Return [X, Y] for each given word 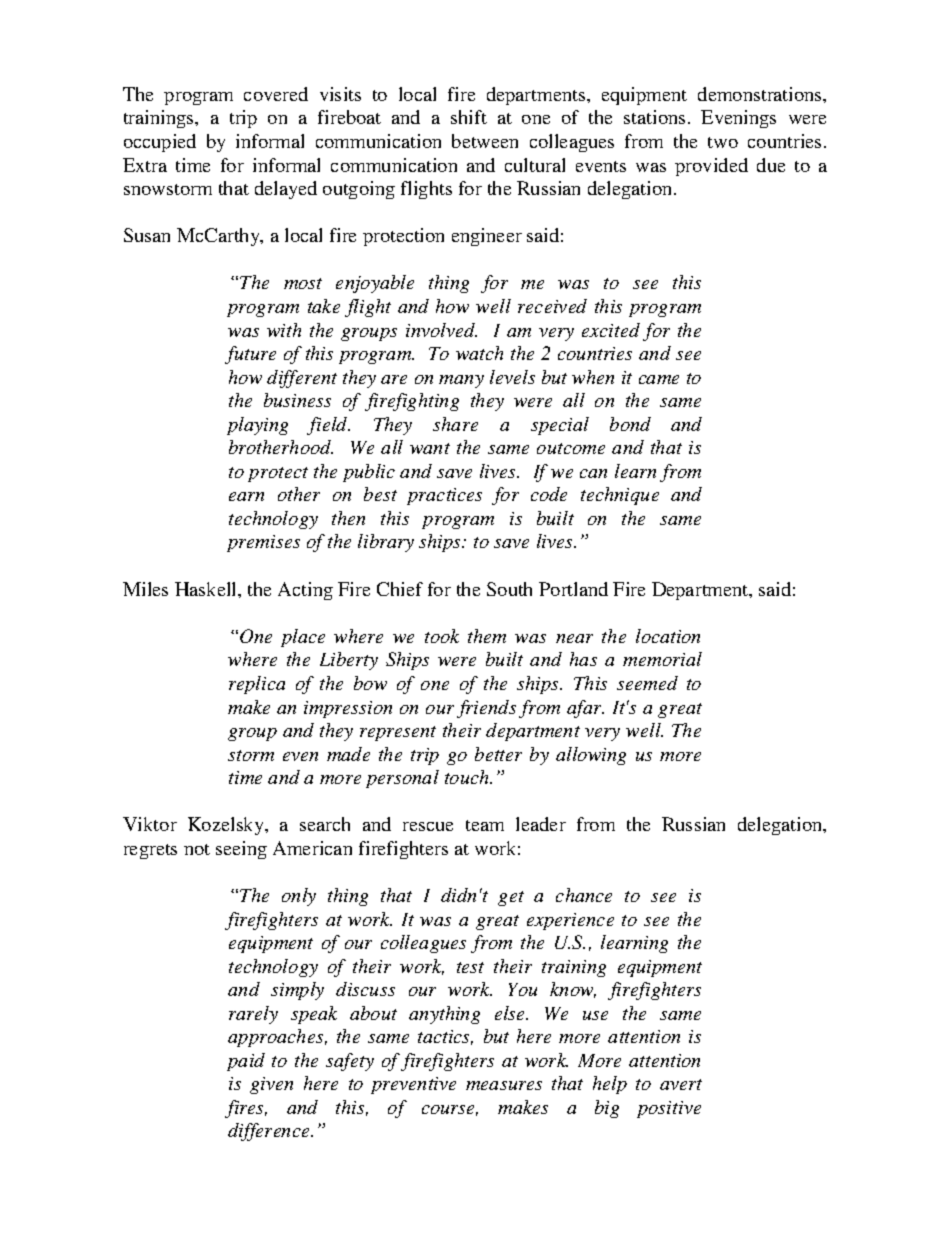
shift [469, 117]
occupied [160, 143]
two [723, 142]
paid [246, 1062]
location [668, 636]
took [442, 636]
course [450, 1110]
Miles [145, 589]
